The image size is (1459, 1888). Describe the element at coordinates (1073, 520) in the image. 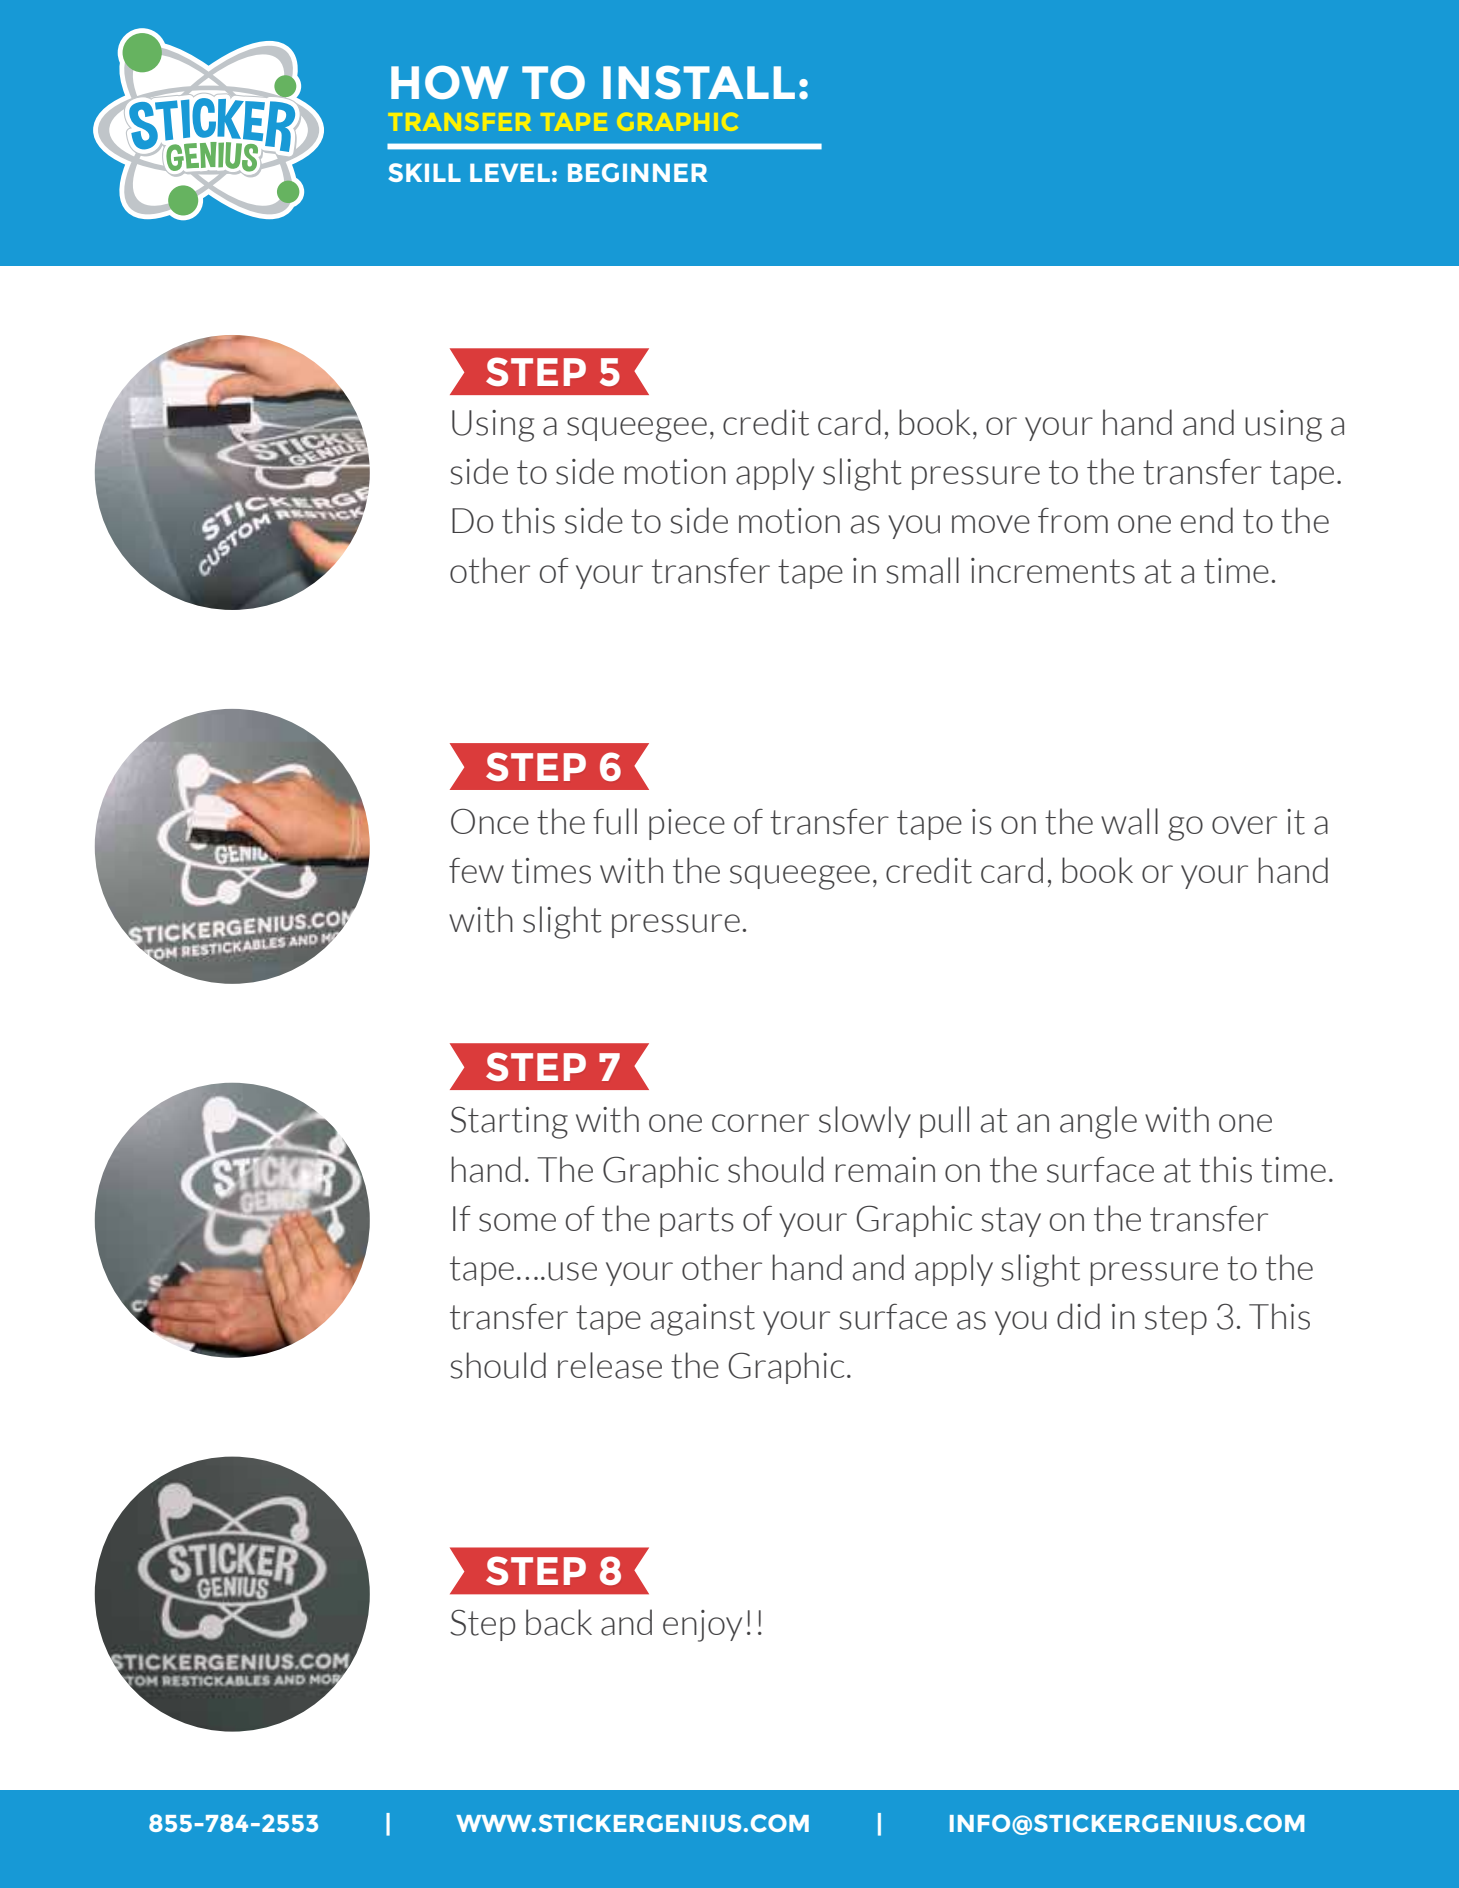

I see `from` at that location.
